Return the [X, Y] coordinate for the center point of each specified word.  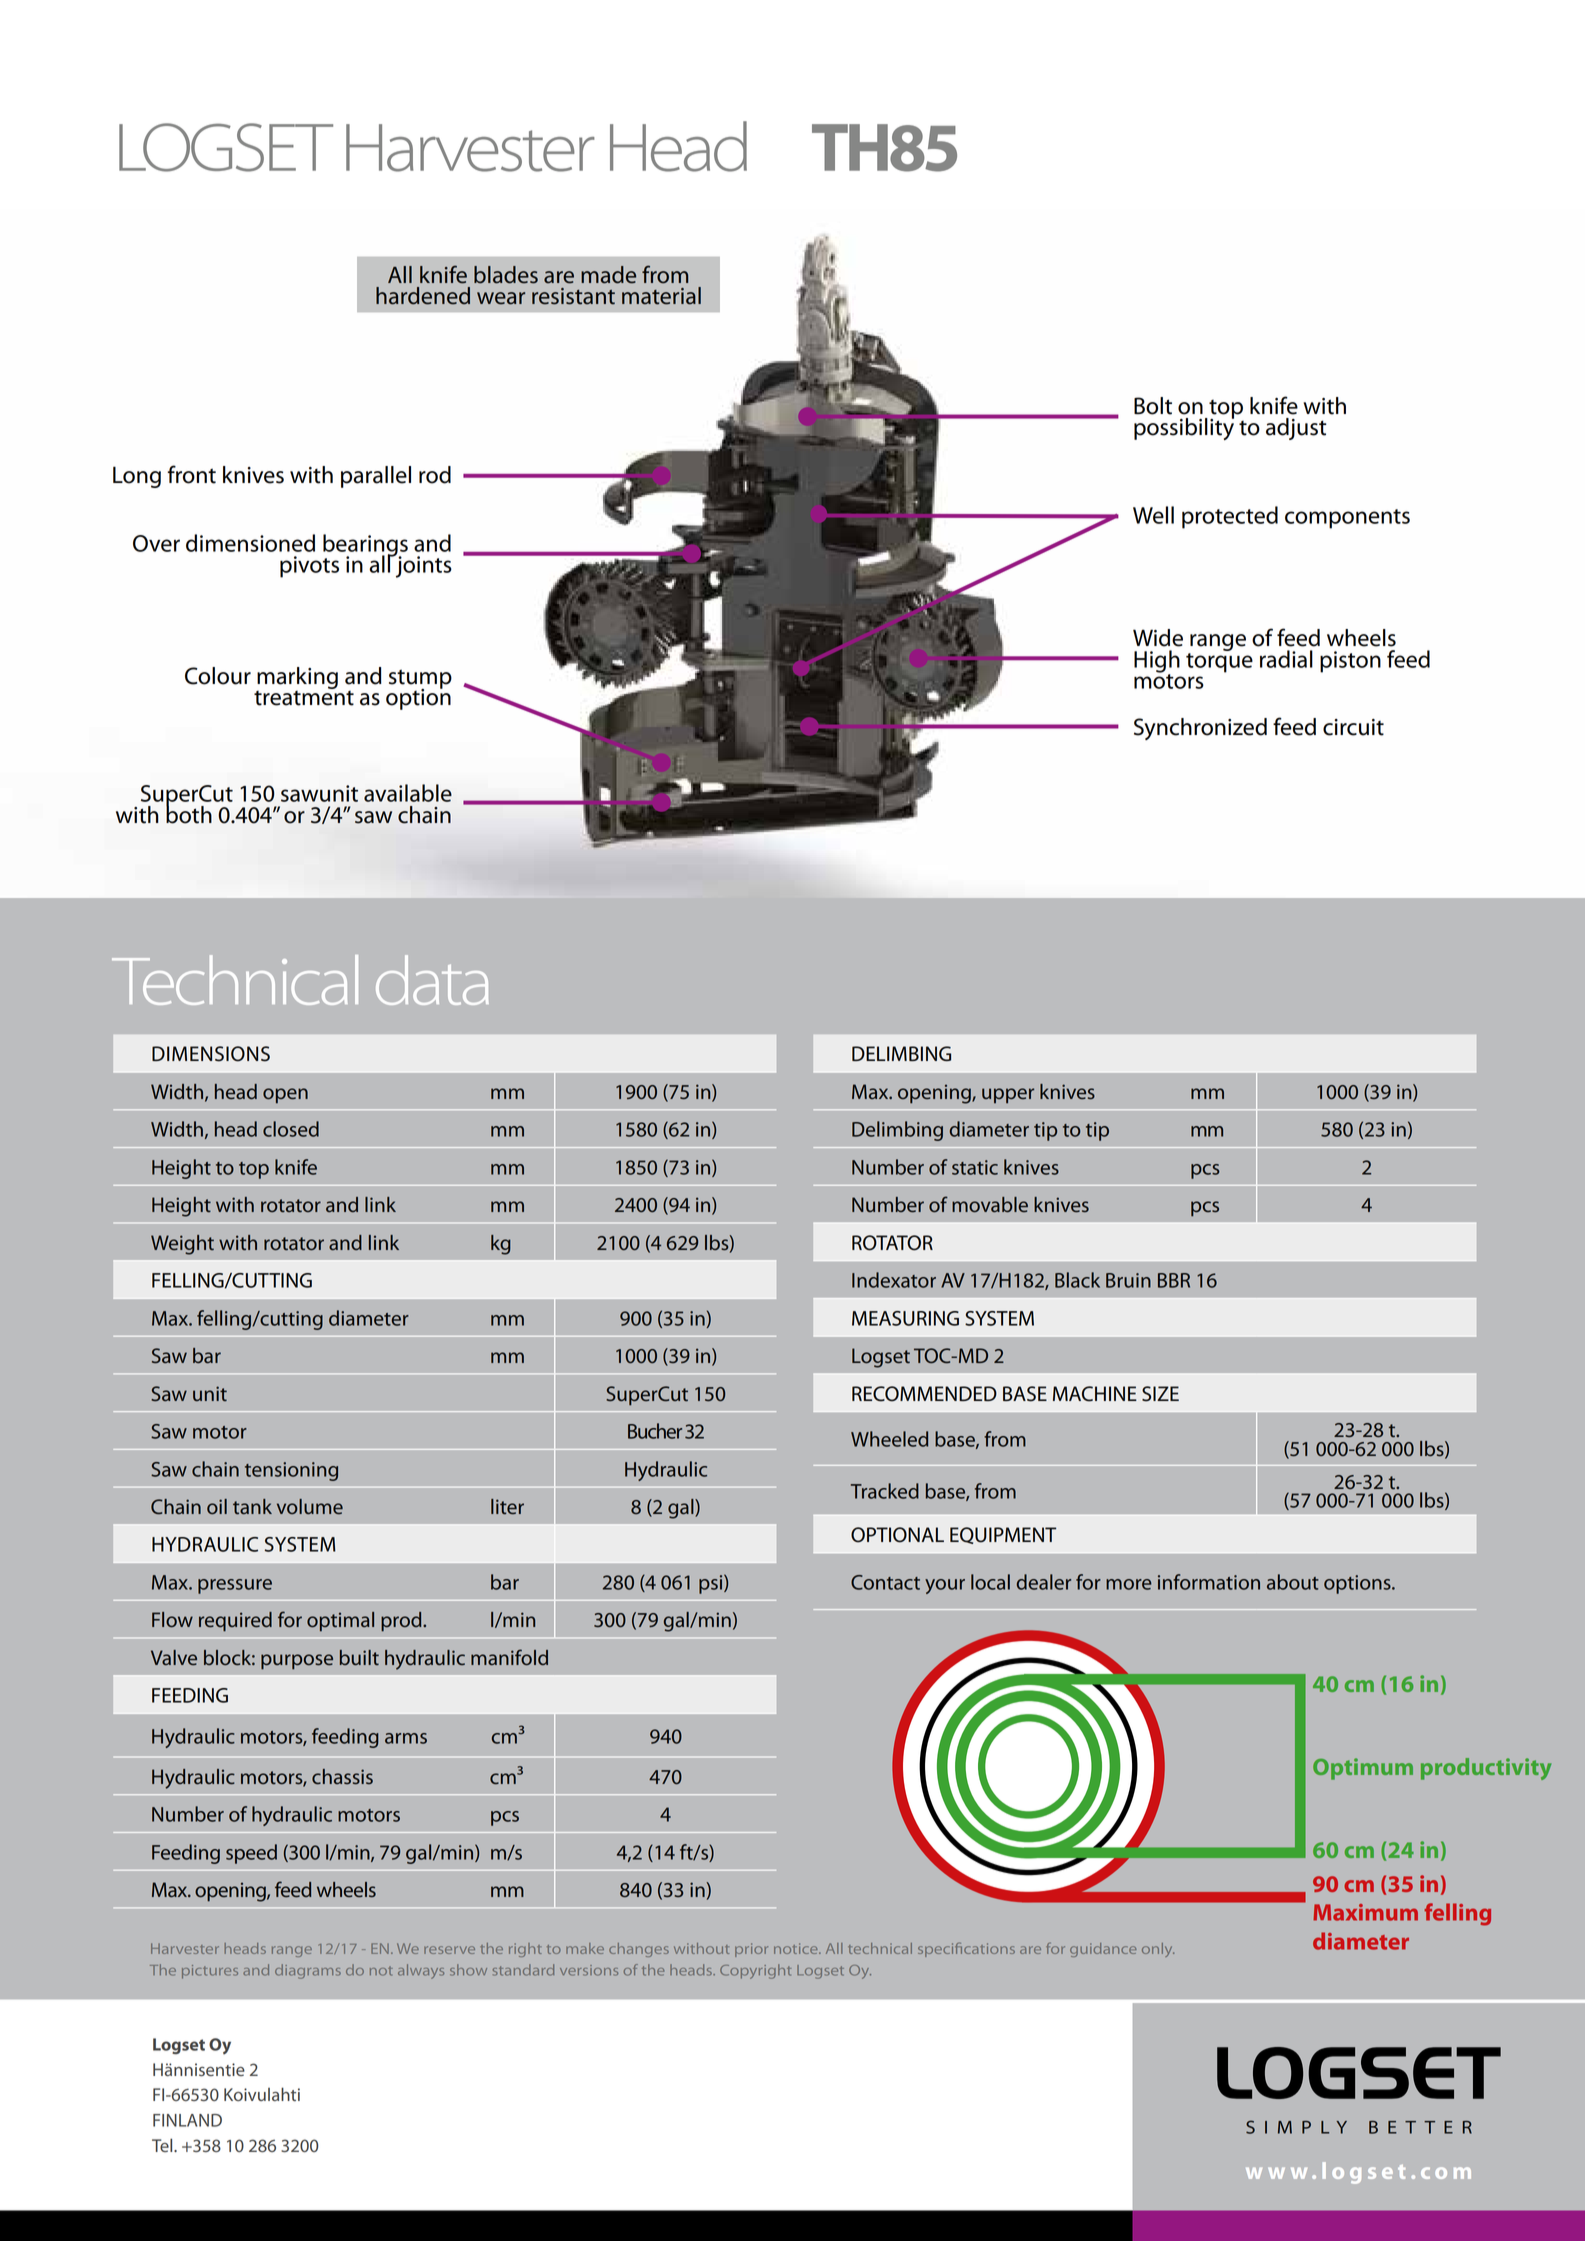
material [661, 296]
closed [291, 1129]
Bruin [1128, 1280]
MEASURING [905, 1318]
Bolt [1153, 406]
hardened [423, 296]
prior [751, 1950]
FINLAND [187, 2120]
